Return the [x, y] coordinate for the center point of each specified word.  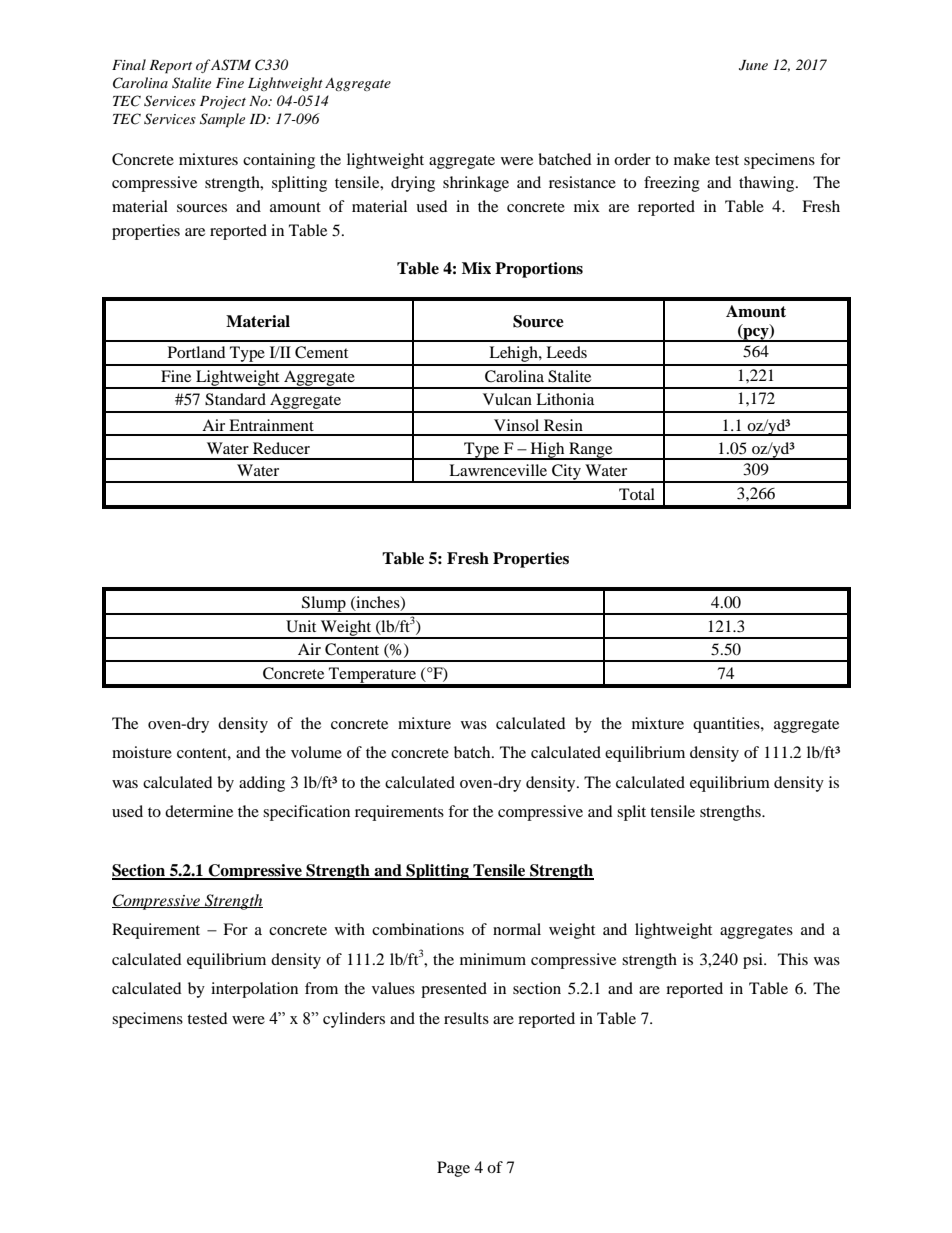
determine [199, 811]
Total [637, 494]
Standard [235, 399]
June [753, 65]
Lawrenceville [498, 470]
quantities [727, 725]
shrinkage [476, 184]
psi [754, 961]
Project [223, 102]
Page [453, 1169]
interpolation [254, 990]
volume [316, 752]
